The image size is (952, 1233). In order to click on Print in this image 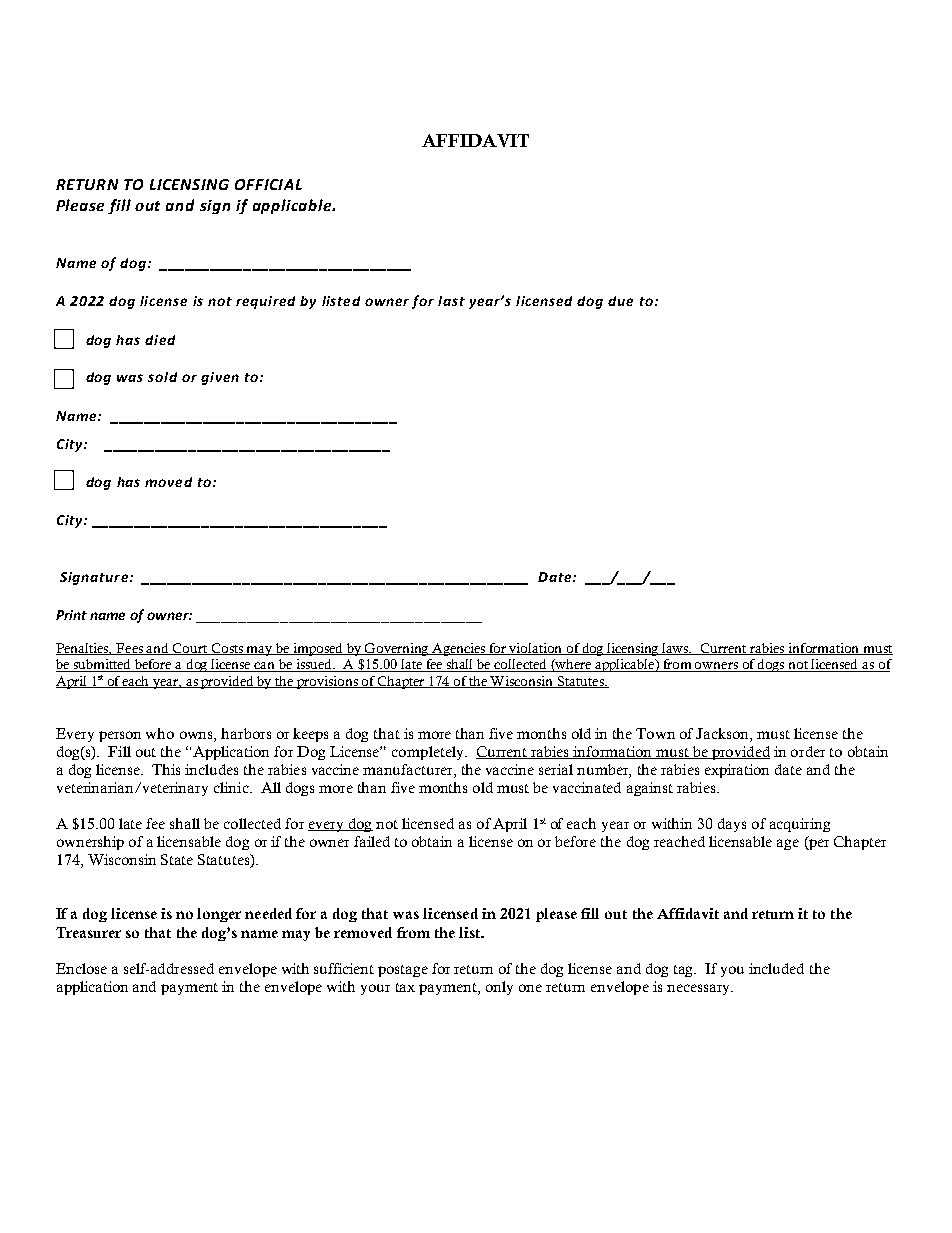, I will do `click(71, 615)`.
